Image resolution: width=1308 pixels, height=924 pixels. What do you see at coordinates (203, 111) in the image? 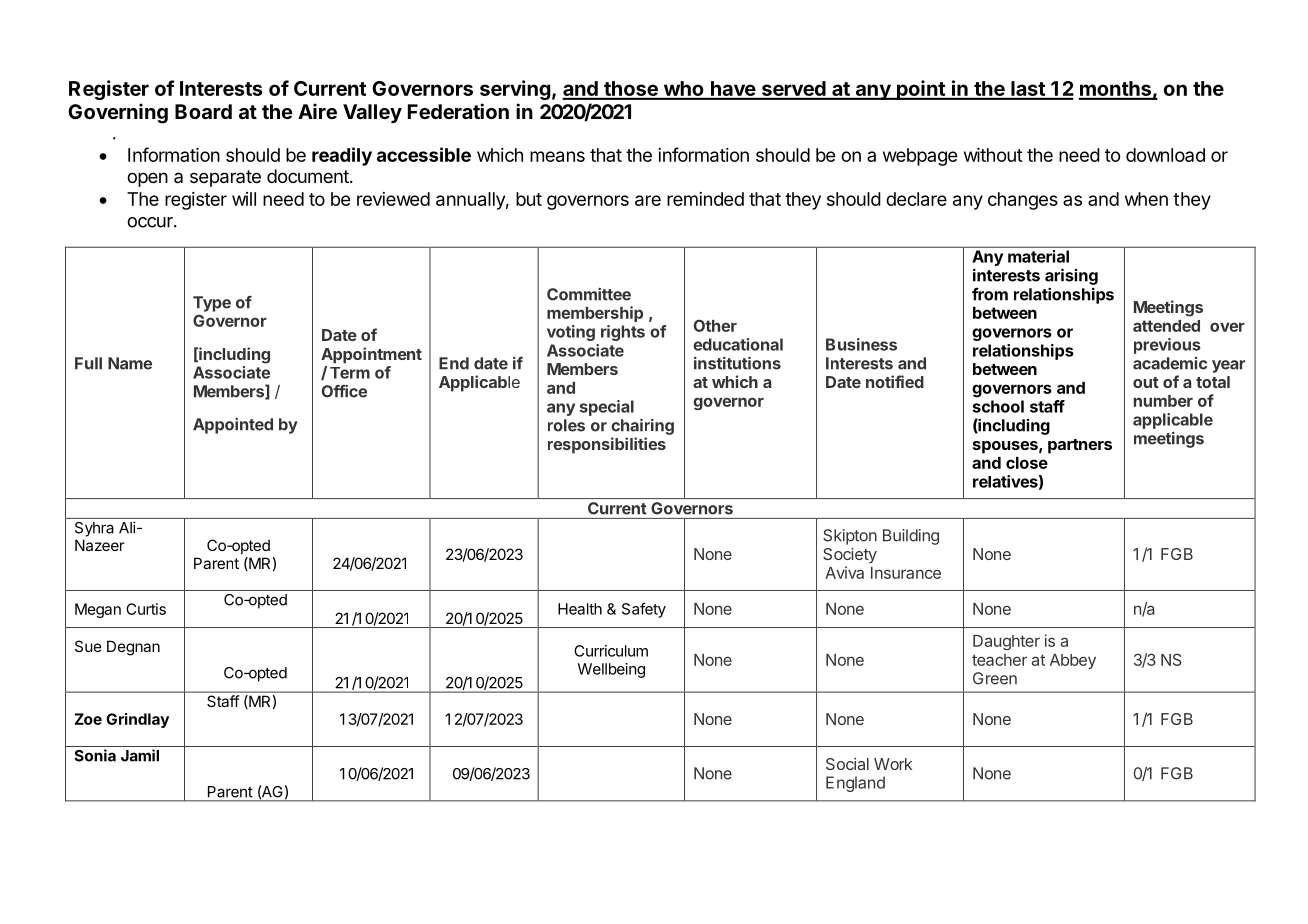
I see `Board` at bounding box center [203, 111].
